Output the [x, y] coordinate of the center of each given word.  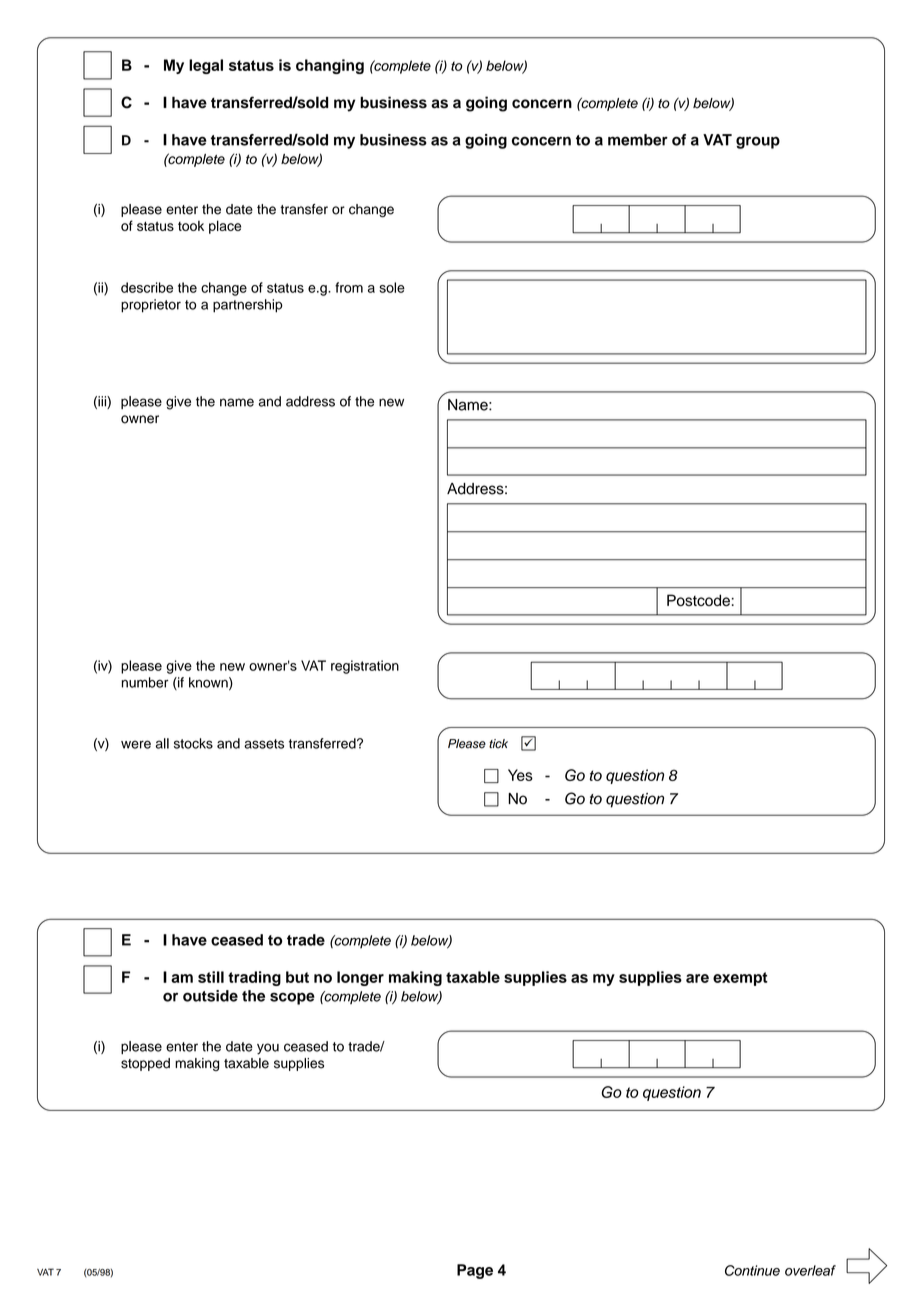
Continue [752, 1270]
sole [392, 287]
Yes [520, 775]
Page [475, 1271]
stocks [193, 743]
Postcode [698, 600]
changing [330, 66]
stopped [145, 1064]
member [638, 140]
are [697, 978]
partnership [248, 306]
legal [206, 66]
